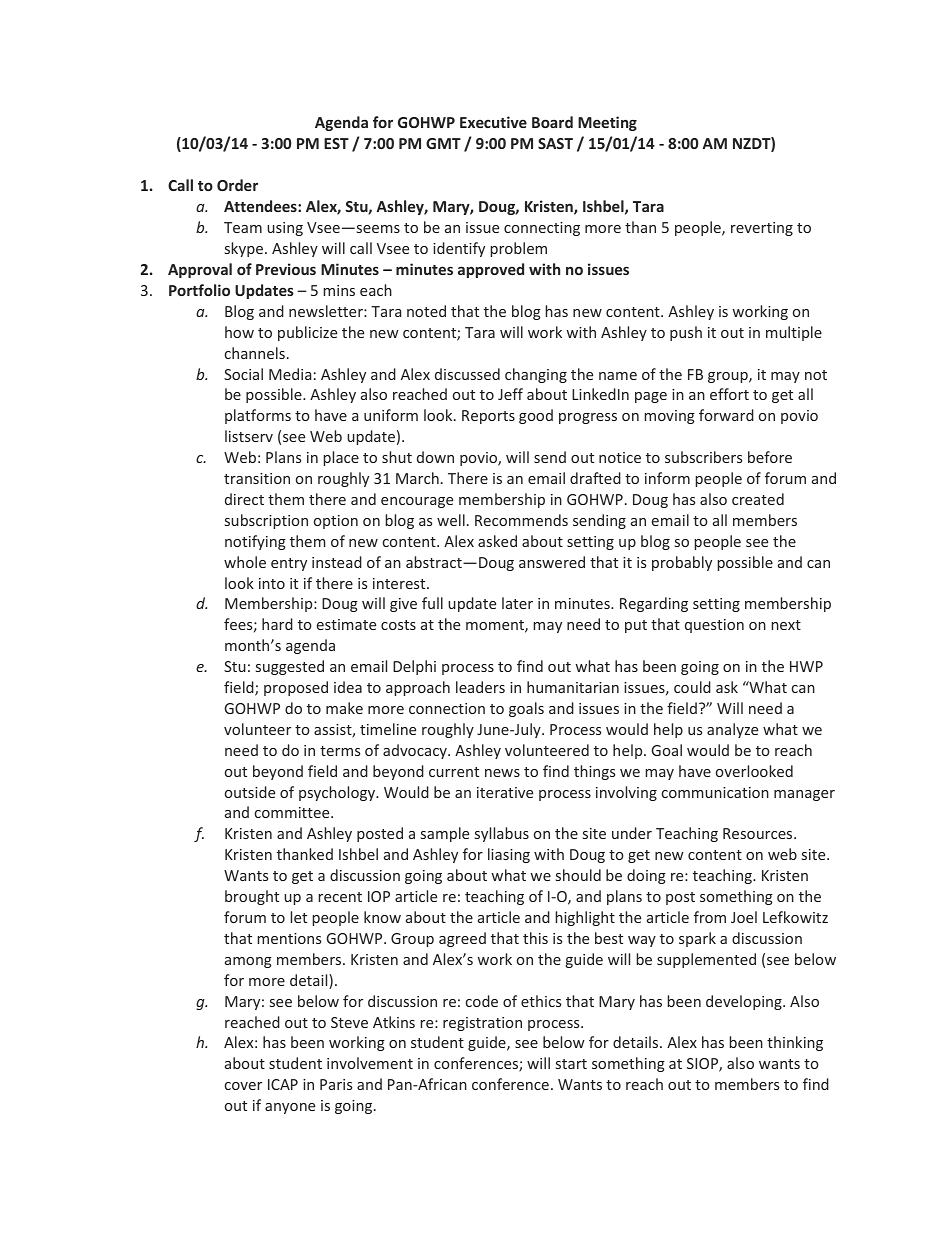 Image resolution: width=952 pixels, height=1233 pixels. I want to click on hard, so click(277, 624).
